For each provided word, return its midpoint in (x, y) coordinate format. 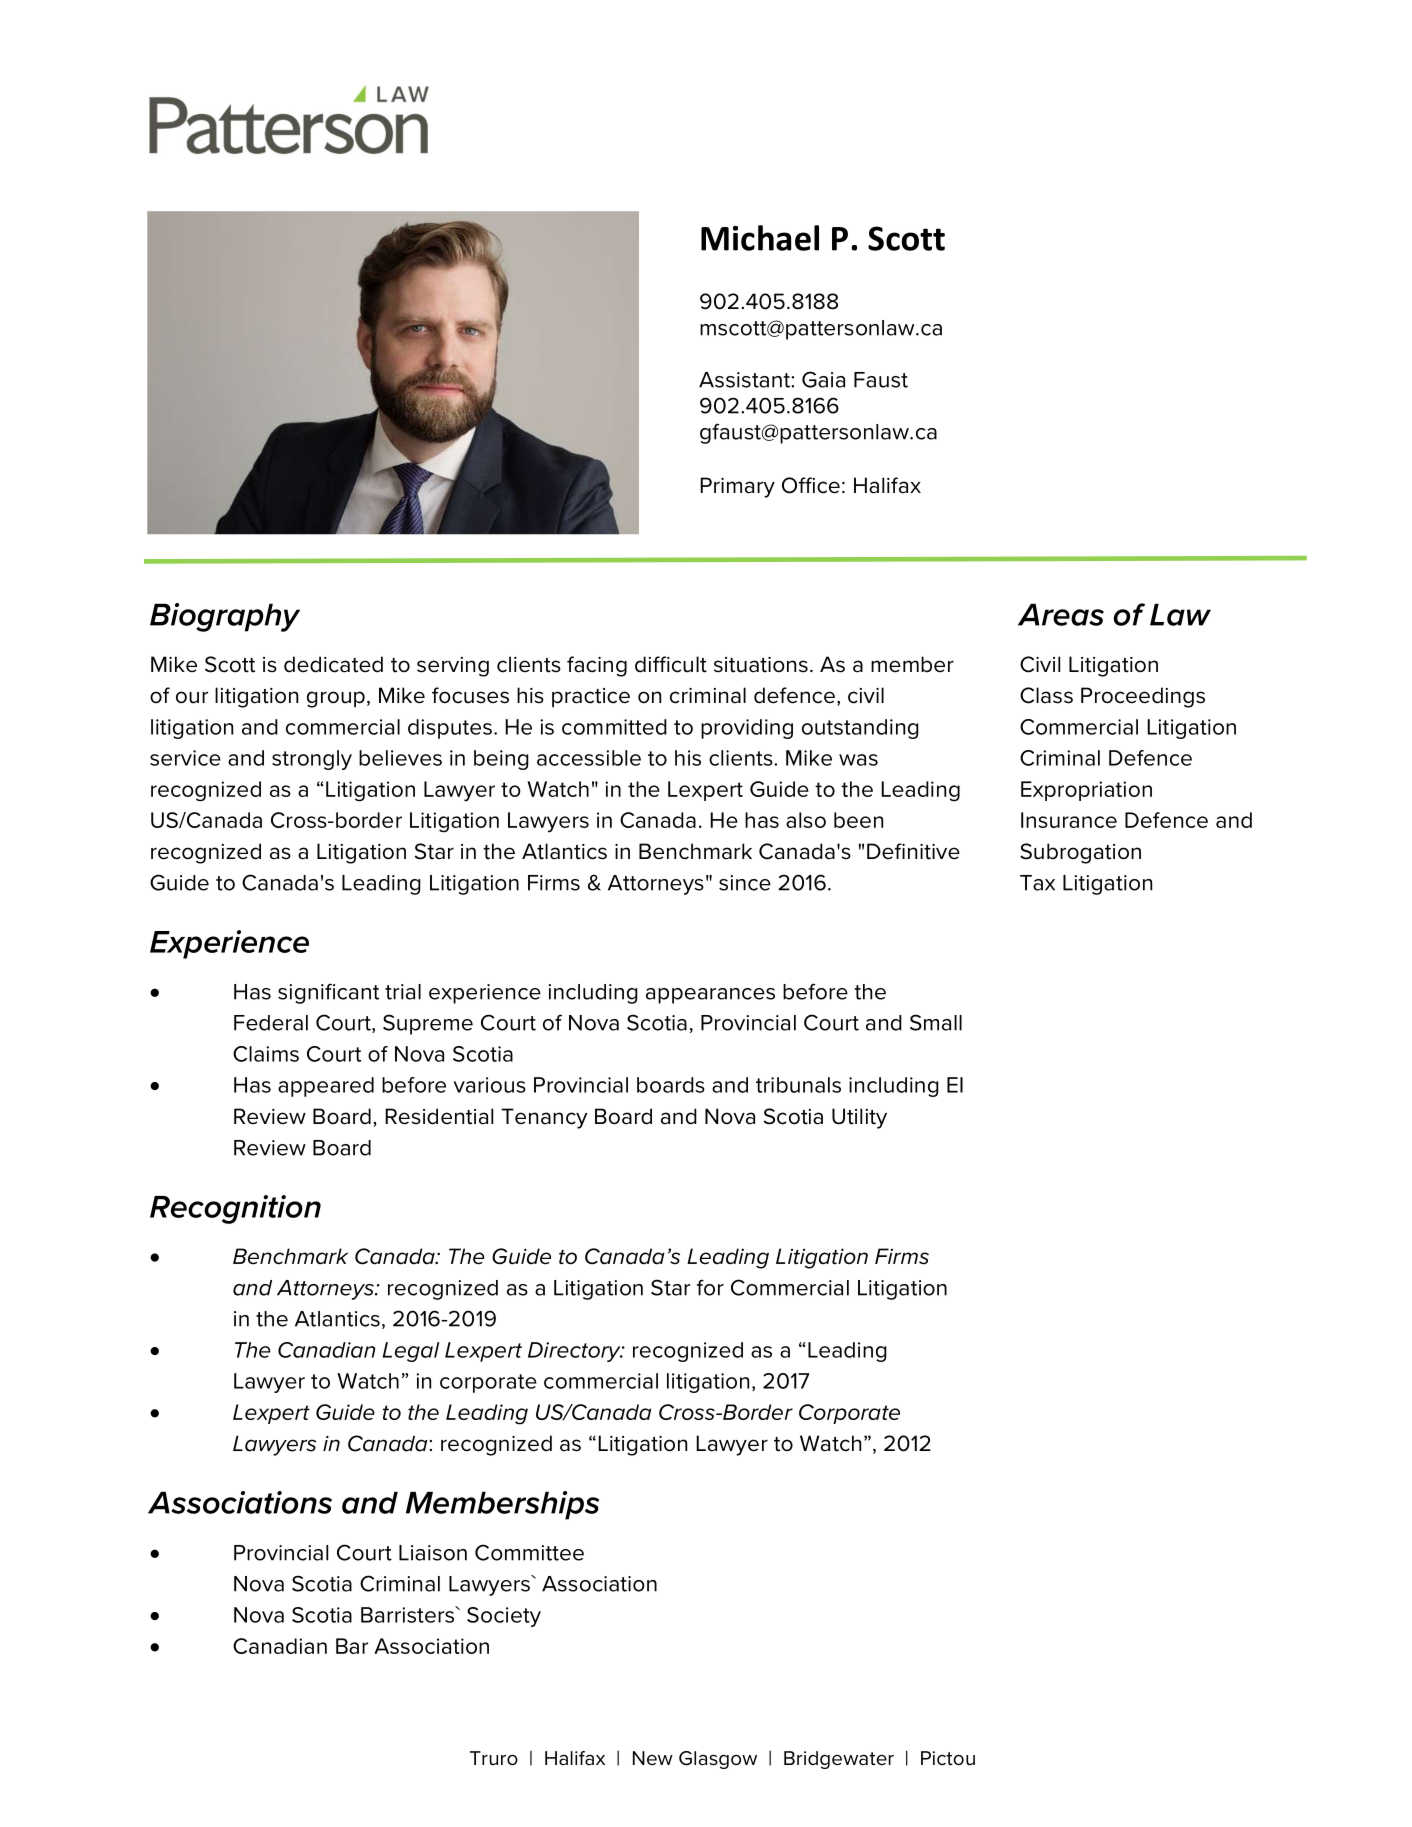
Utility (859, 1118)
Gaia (823, 379)
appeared (326, 1087)
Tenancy (544, 1118)
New (653, 1758)
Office (811, 485)
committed (614, 727)
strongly (312, 760)
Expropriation (1086, 791)
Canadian (280, 1646)
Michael (760, 238)
